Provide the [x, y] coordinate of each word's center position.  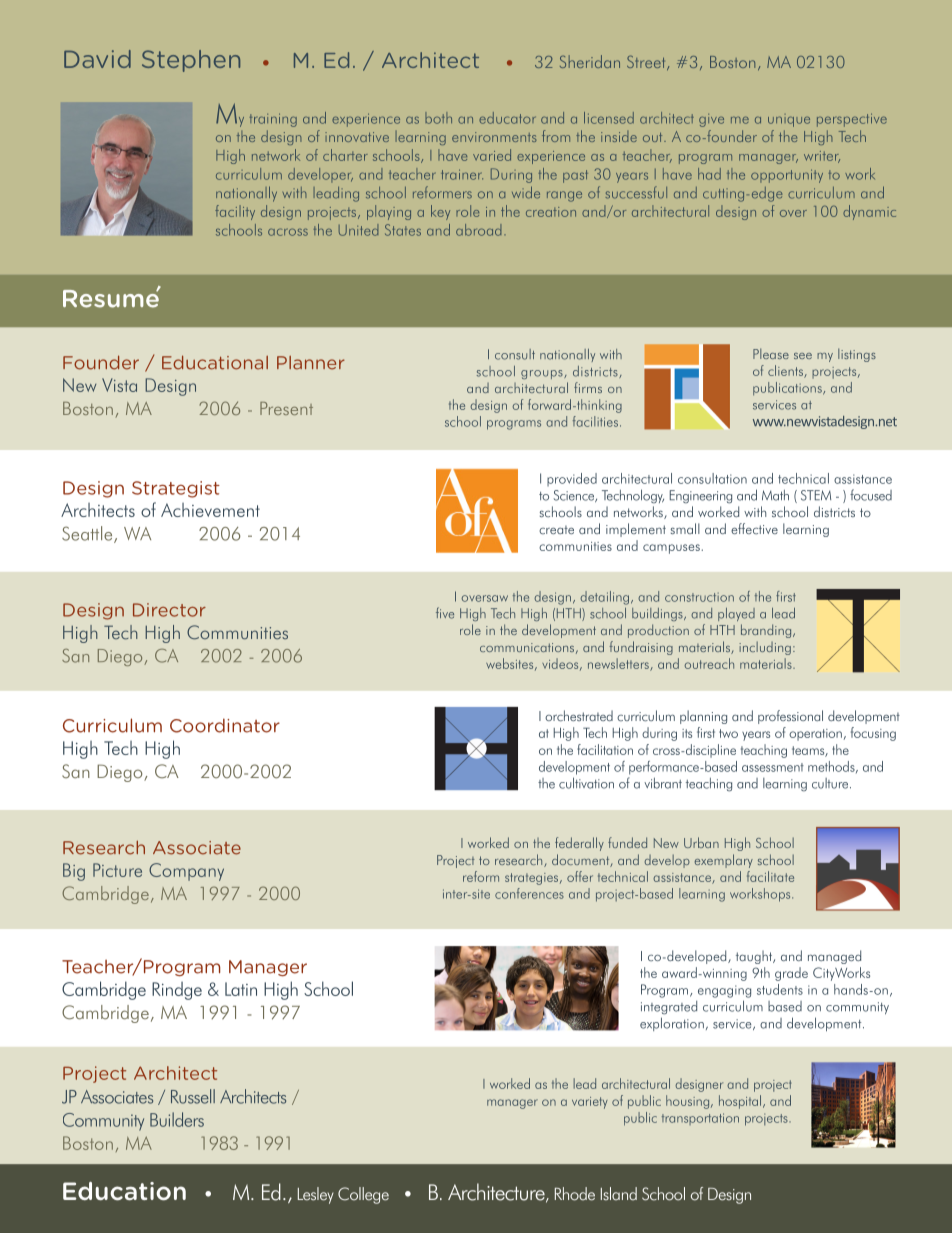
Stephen [191, 61]
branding [767, 631]
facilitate [770, 876]
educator [507, 118]
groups [543, 374]
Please [771, 353]
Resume [112, 297]
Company [186, 872]
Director [169, 610]
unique [789, 120]
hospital [740, 1102]
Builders [177, 1119]
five [445, 613]
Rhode [575, 1194]
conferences [529, 893]
